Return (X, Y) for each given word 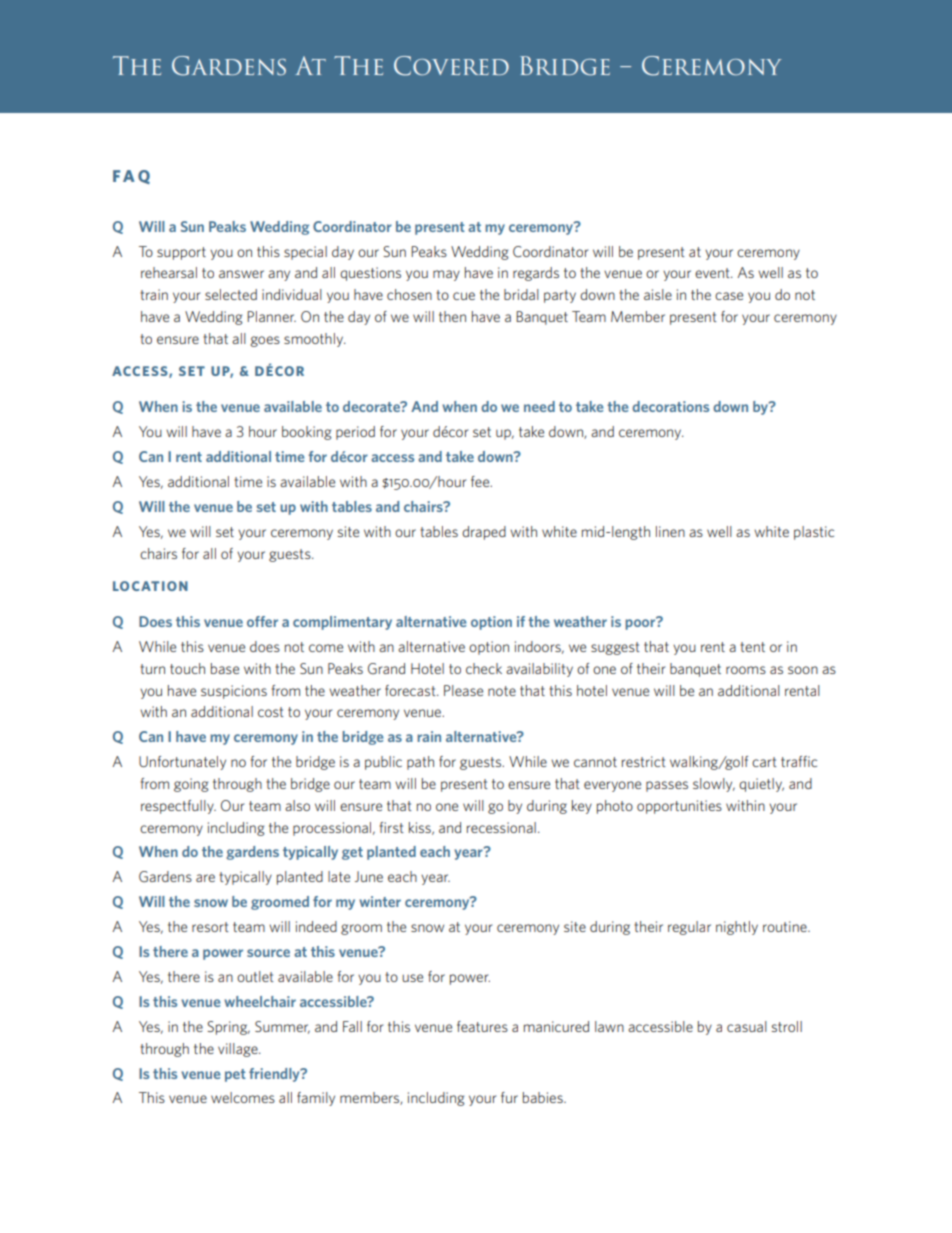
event (713, 273)
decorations (670, 406)
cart (764, 762)
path (420, 763)
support (181, 253)
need (539, 406)
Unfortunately (182, 763)
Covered (451, 66)
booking (306, 433)
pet (235, 1075)
